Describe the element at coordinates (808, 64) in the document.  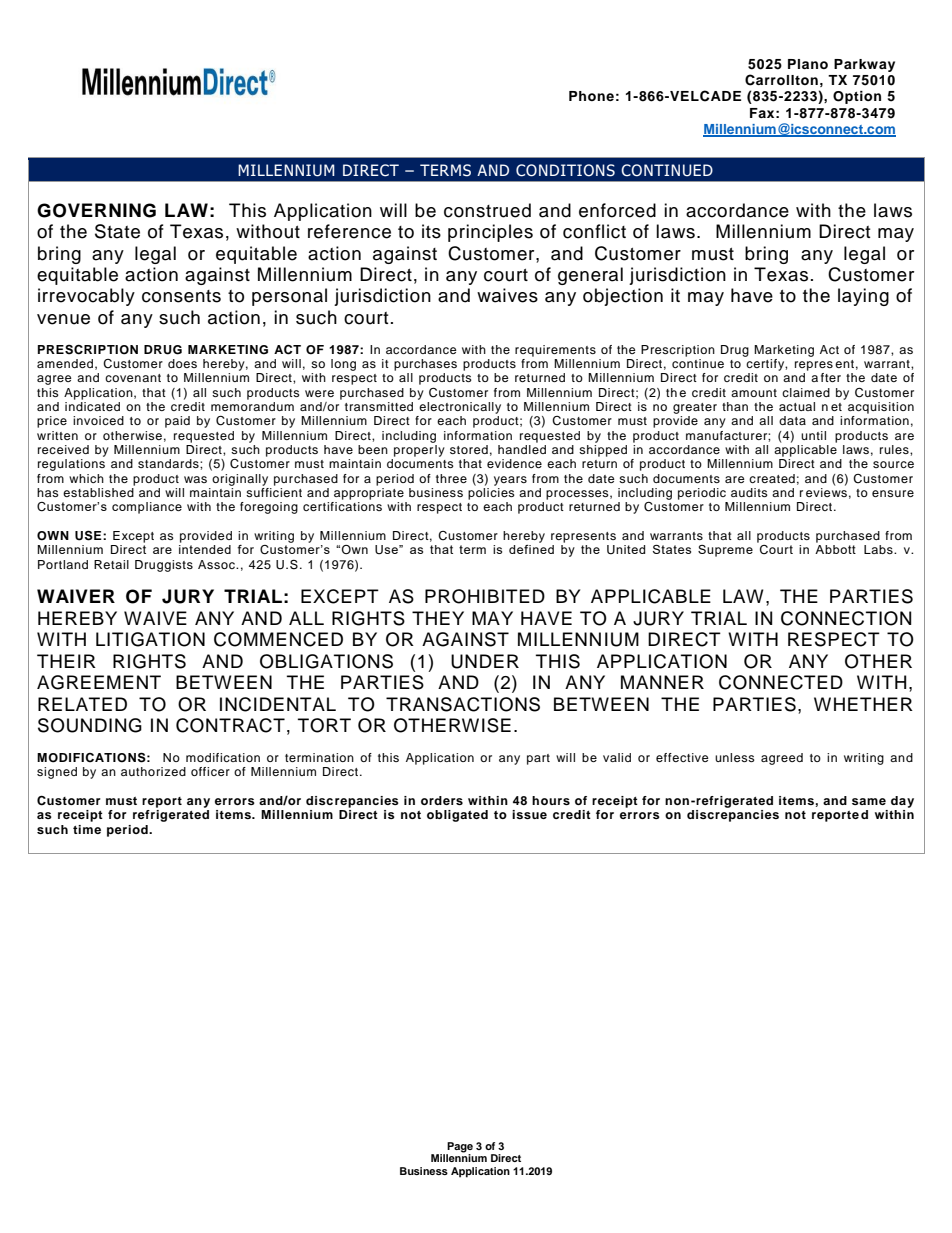
I see `Plano` at that location.
